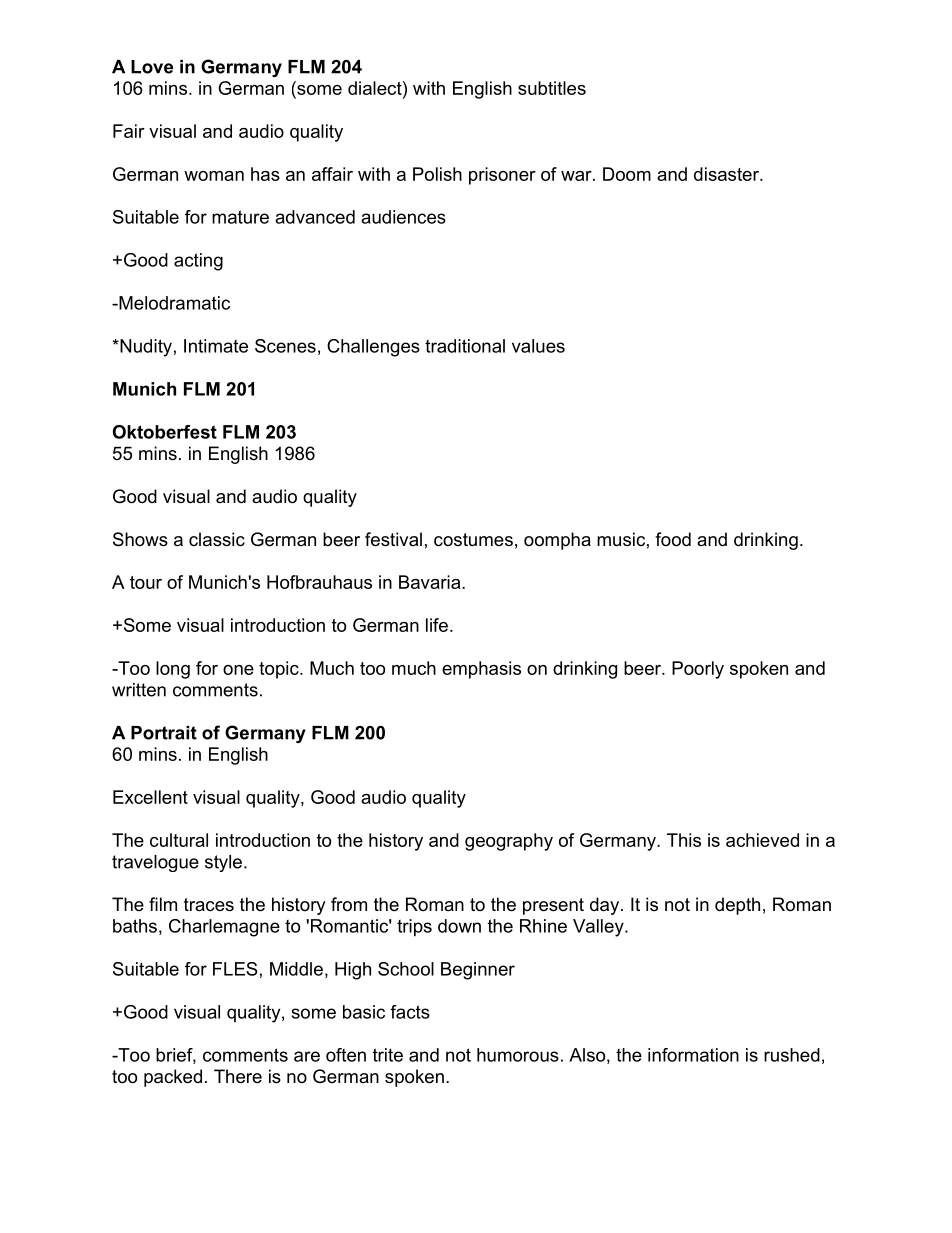 The height and width of the page is (1233, 952). What do you see at coordinates (673, 539) in the page?
I see `food` at bounding box center [673, 539].
